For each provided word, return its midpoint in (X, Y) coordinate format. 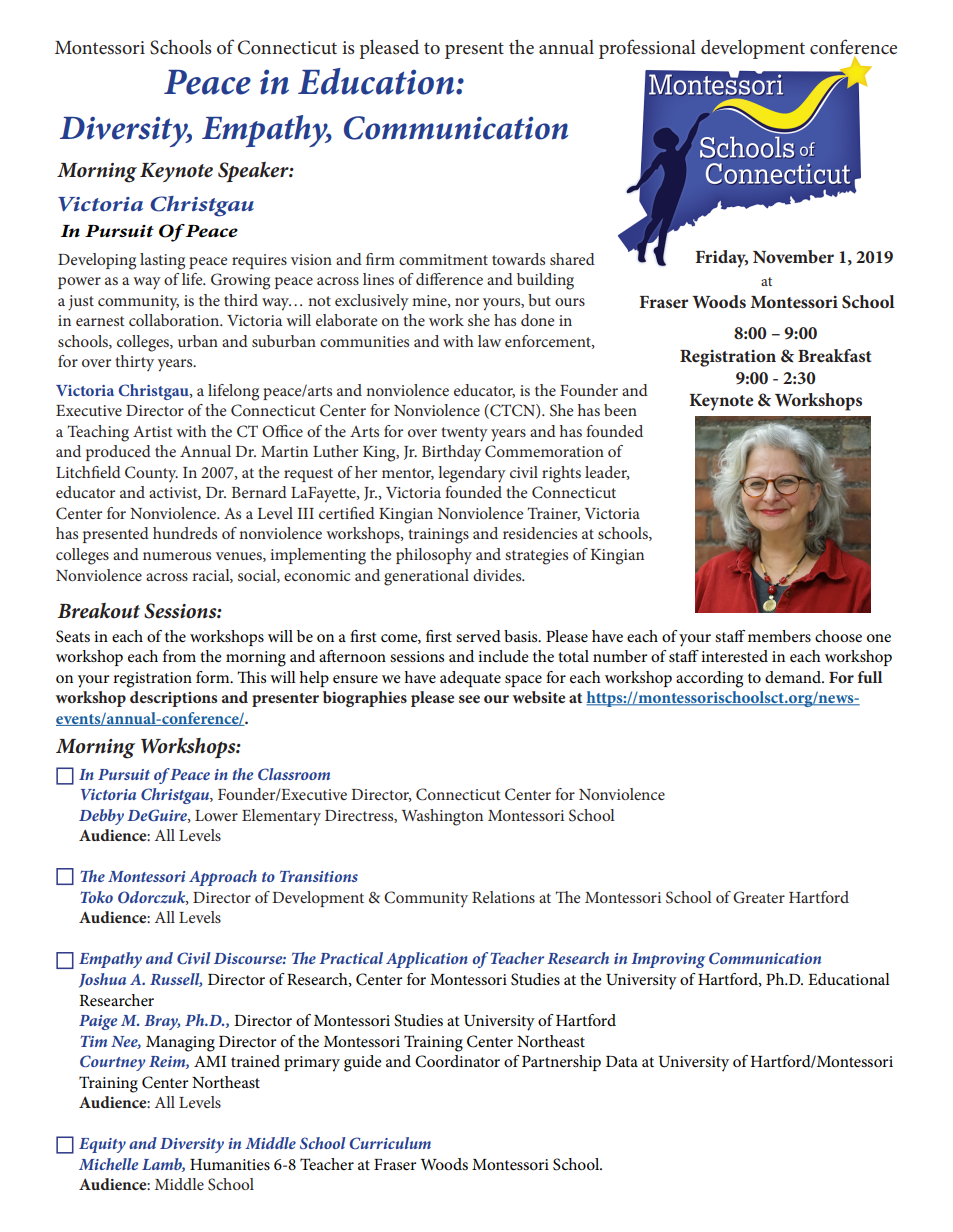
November (793, 256)
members (779, 636)
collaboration (175, 320)
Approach (223, 878)
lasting (162, 261)
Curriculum (390, 1143)
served (478, 636)
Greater (759, 897)
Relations (503, 897)
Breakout (99, 611)
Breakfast (835, 355)
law (489, 341)
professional (647, 49)
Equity (102, 1145)
